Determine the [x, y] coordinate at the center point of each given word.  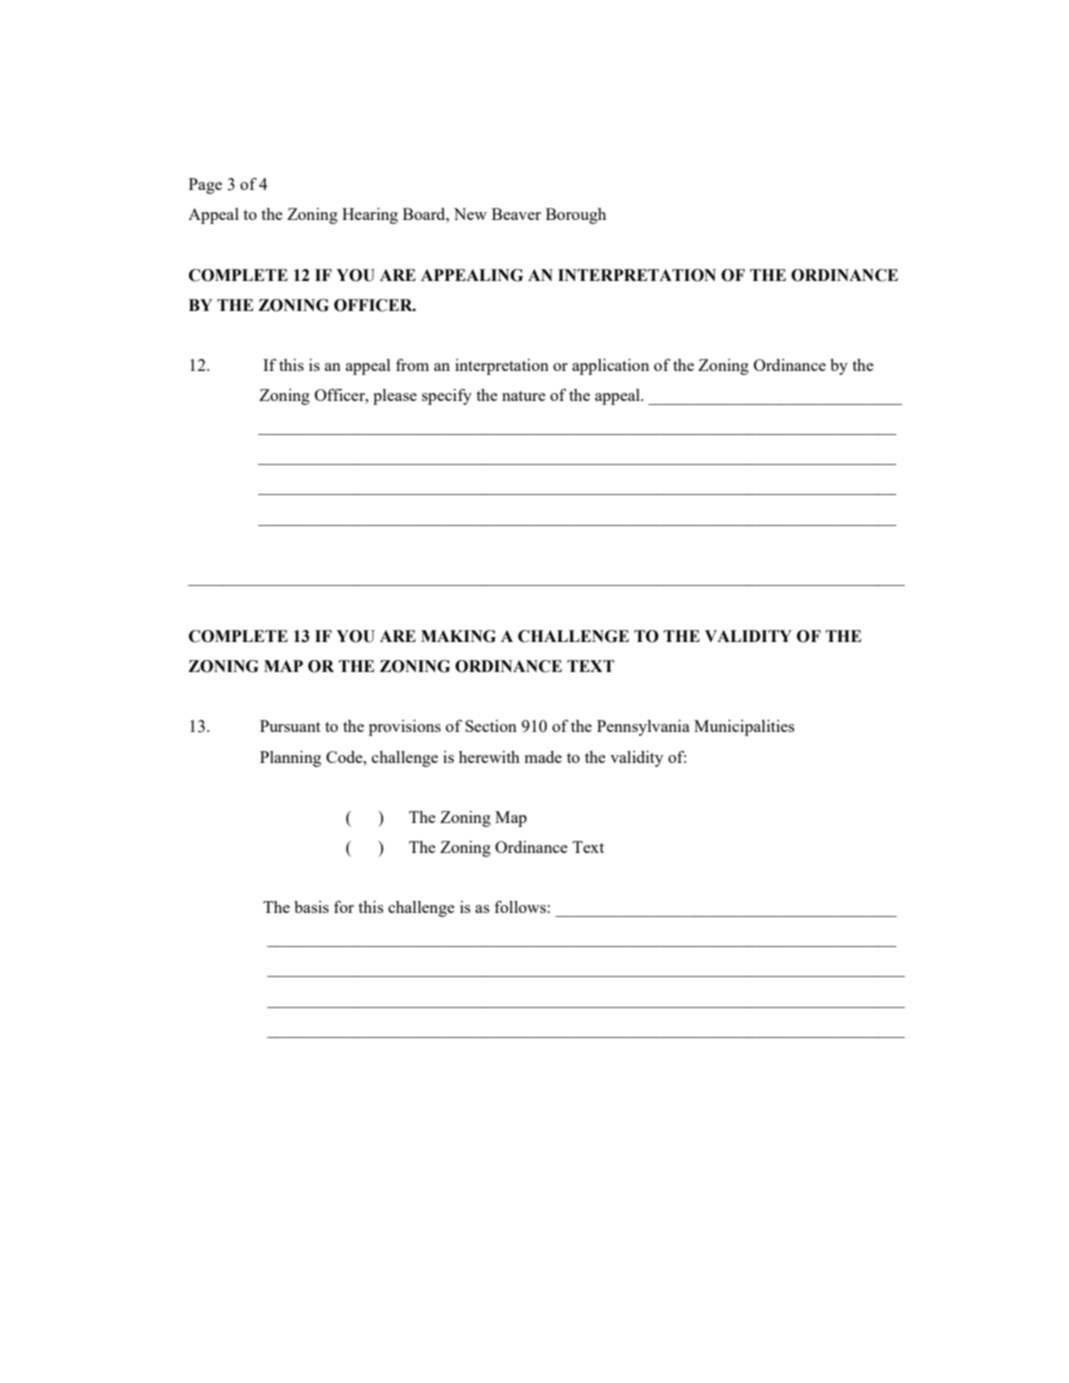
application [610, 367]
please [395, 397]
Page [205, 186]
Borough [576, 216]
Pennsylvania [643, 728]
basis [311, 907]
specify [447, 396]
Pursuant [290, 726]
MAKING [458, 636]
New [470, 214]
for [344, 906]
